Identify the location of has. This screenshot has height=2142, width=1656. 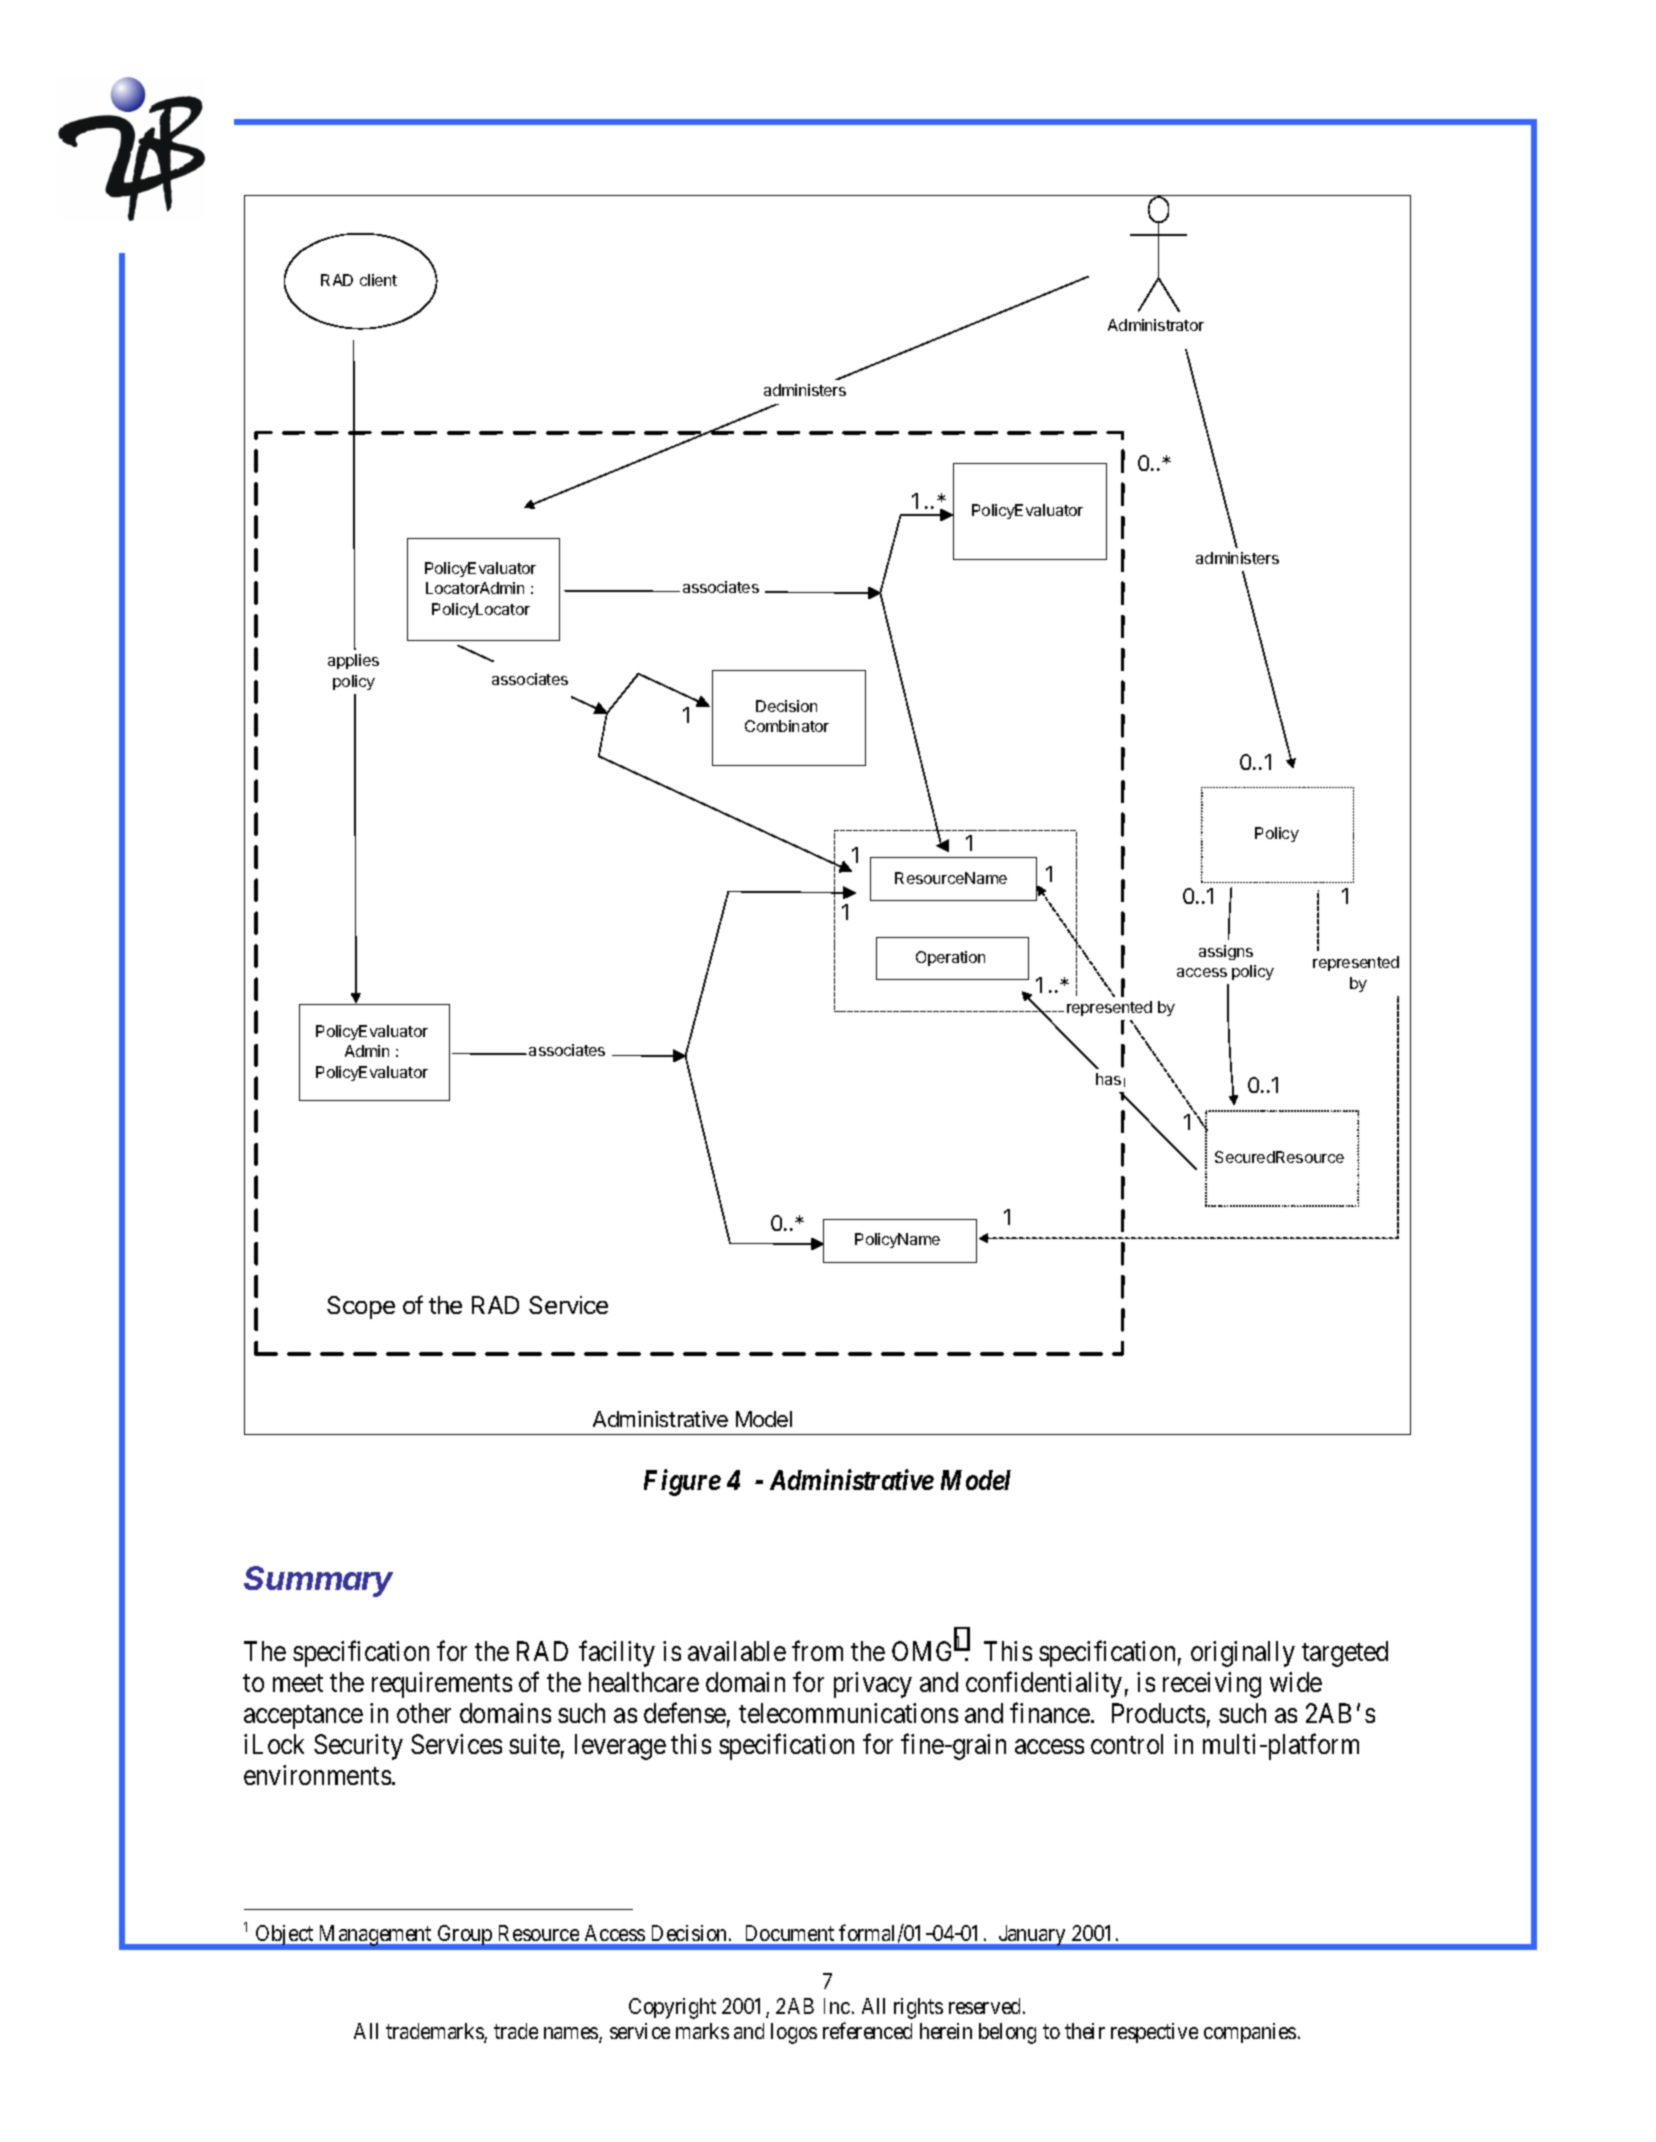
(1108, 1079).
